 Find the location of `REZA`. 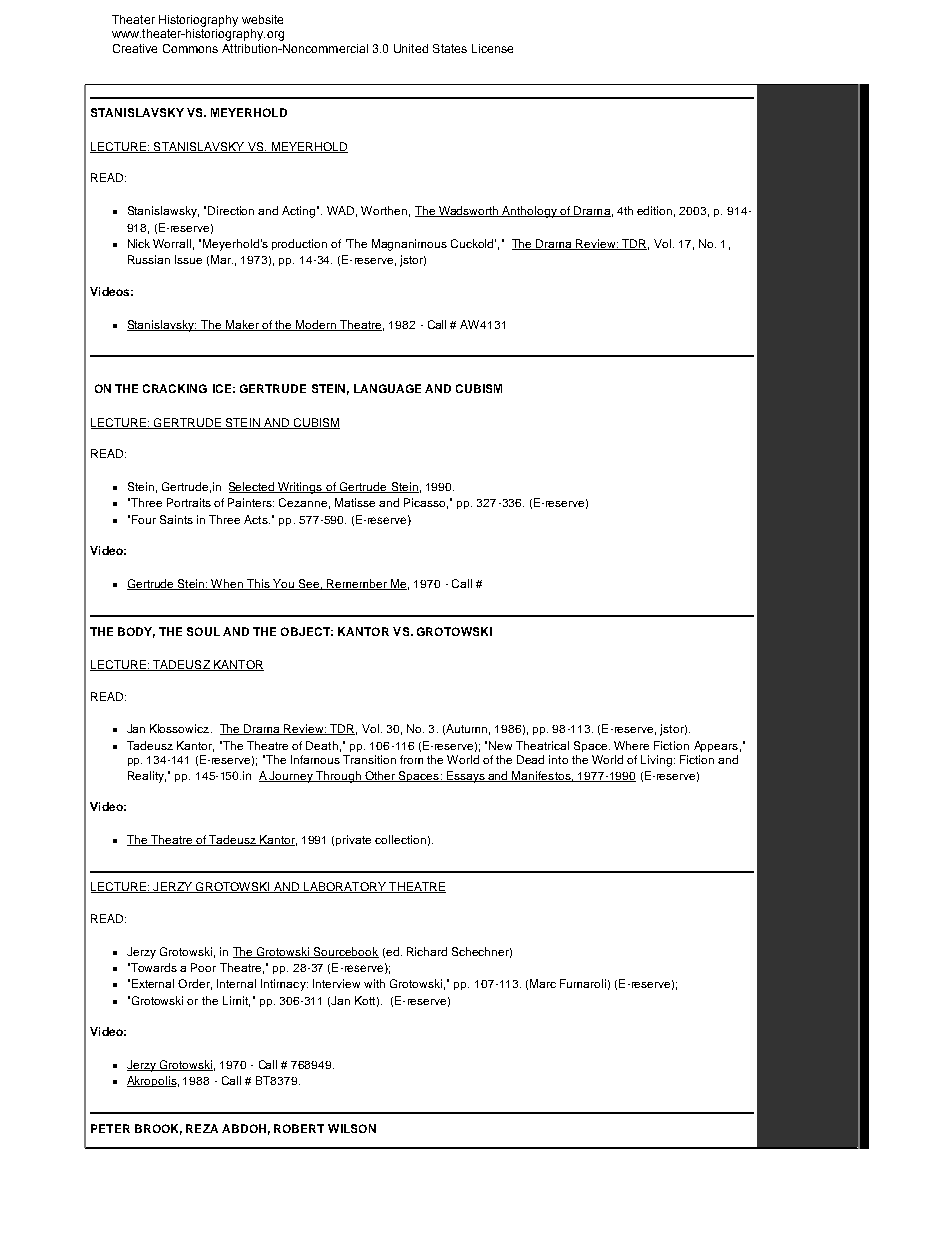

REZA is located at coordinates (202, 1128).
